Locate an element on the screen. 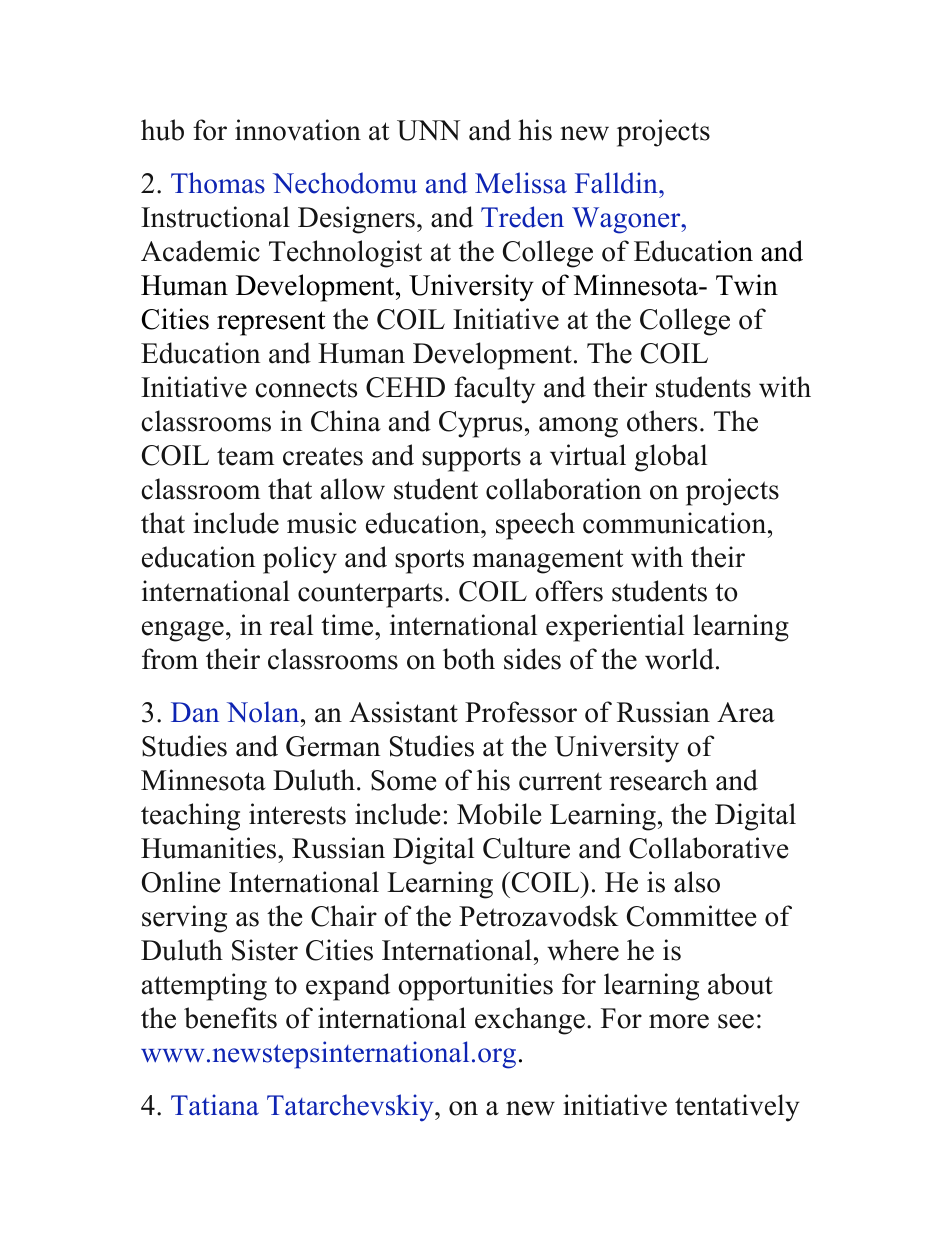  Collaborative is located at coordinates (708, 848).
